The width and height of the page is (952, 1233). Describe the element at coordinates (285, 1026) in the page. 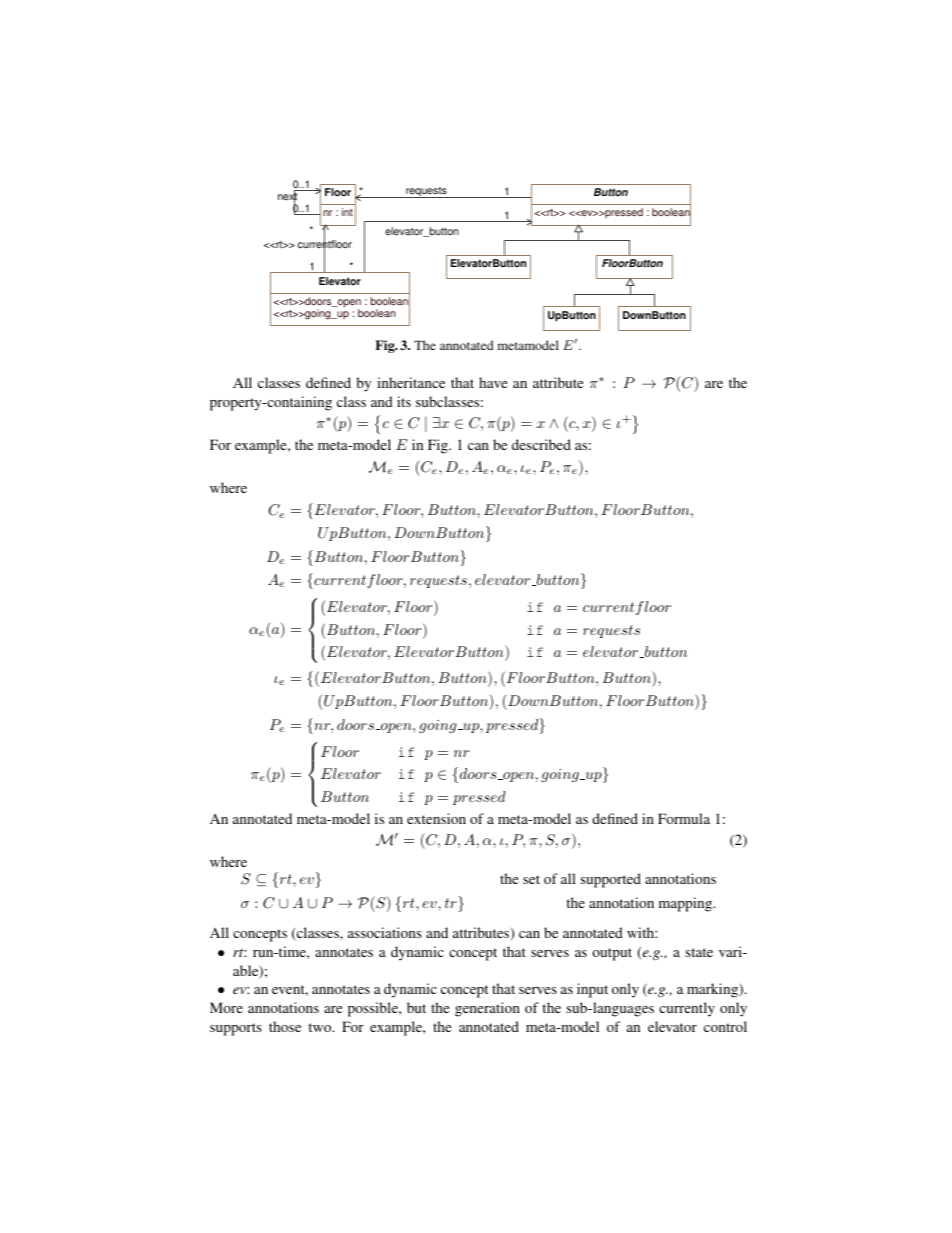

I see `those` at that location.
